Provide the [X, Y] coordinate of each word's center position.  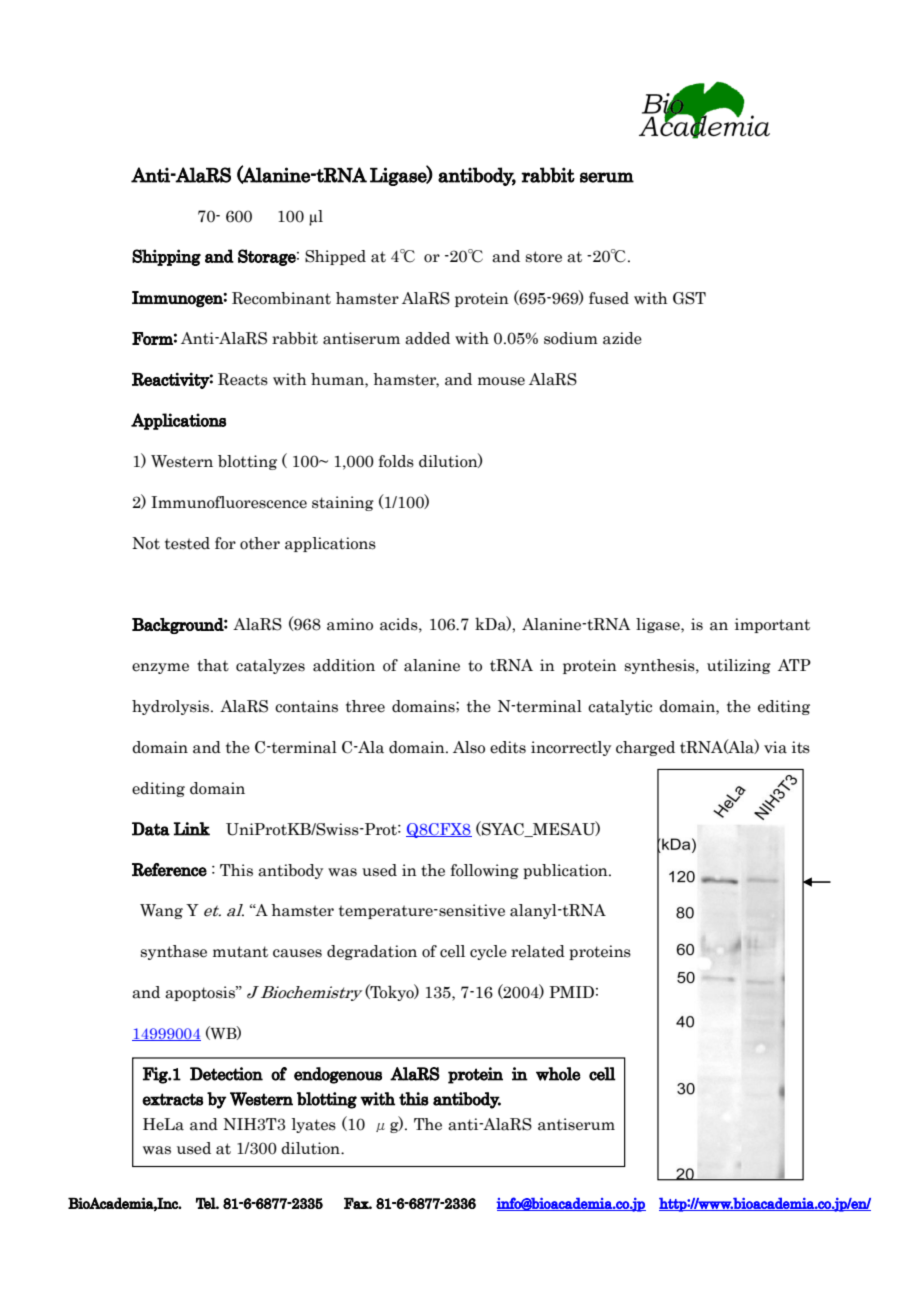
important [772, 625]
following [485, 871]
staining [343, 503]
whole [558, 1074]
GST [689, 298]
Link [192, 829]
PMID [571, 992]
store [544, 257]
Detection [226, 1074]
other [260, 543]
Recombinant [281, 298]
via [775, 747]
